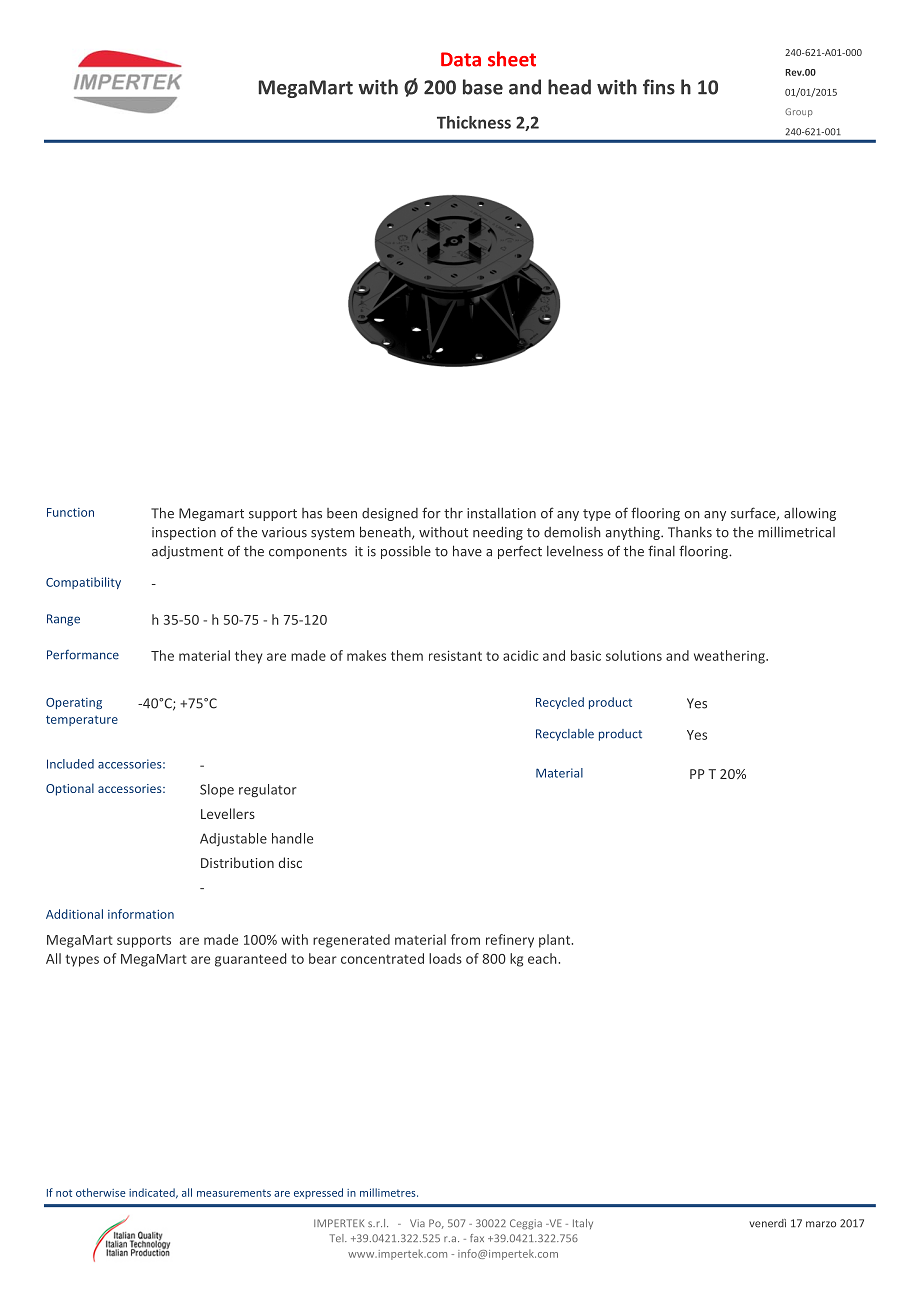 The height and width of the screenshot is (1308, 924). What do you see at coordinates (483, 87) in the screenshot?
I see `base` at bounding box center [483, 87].
